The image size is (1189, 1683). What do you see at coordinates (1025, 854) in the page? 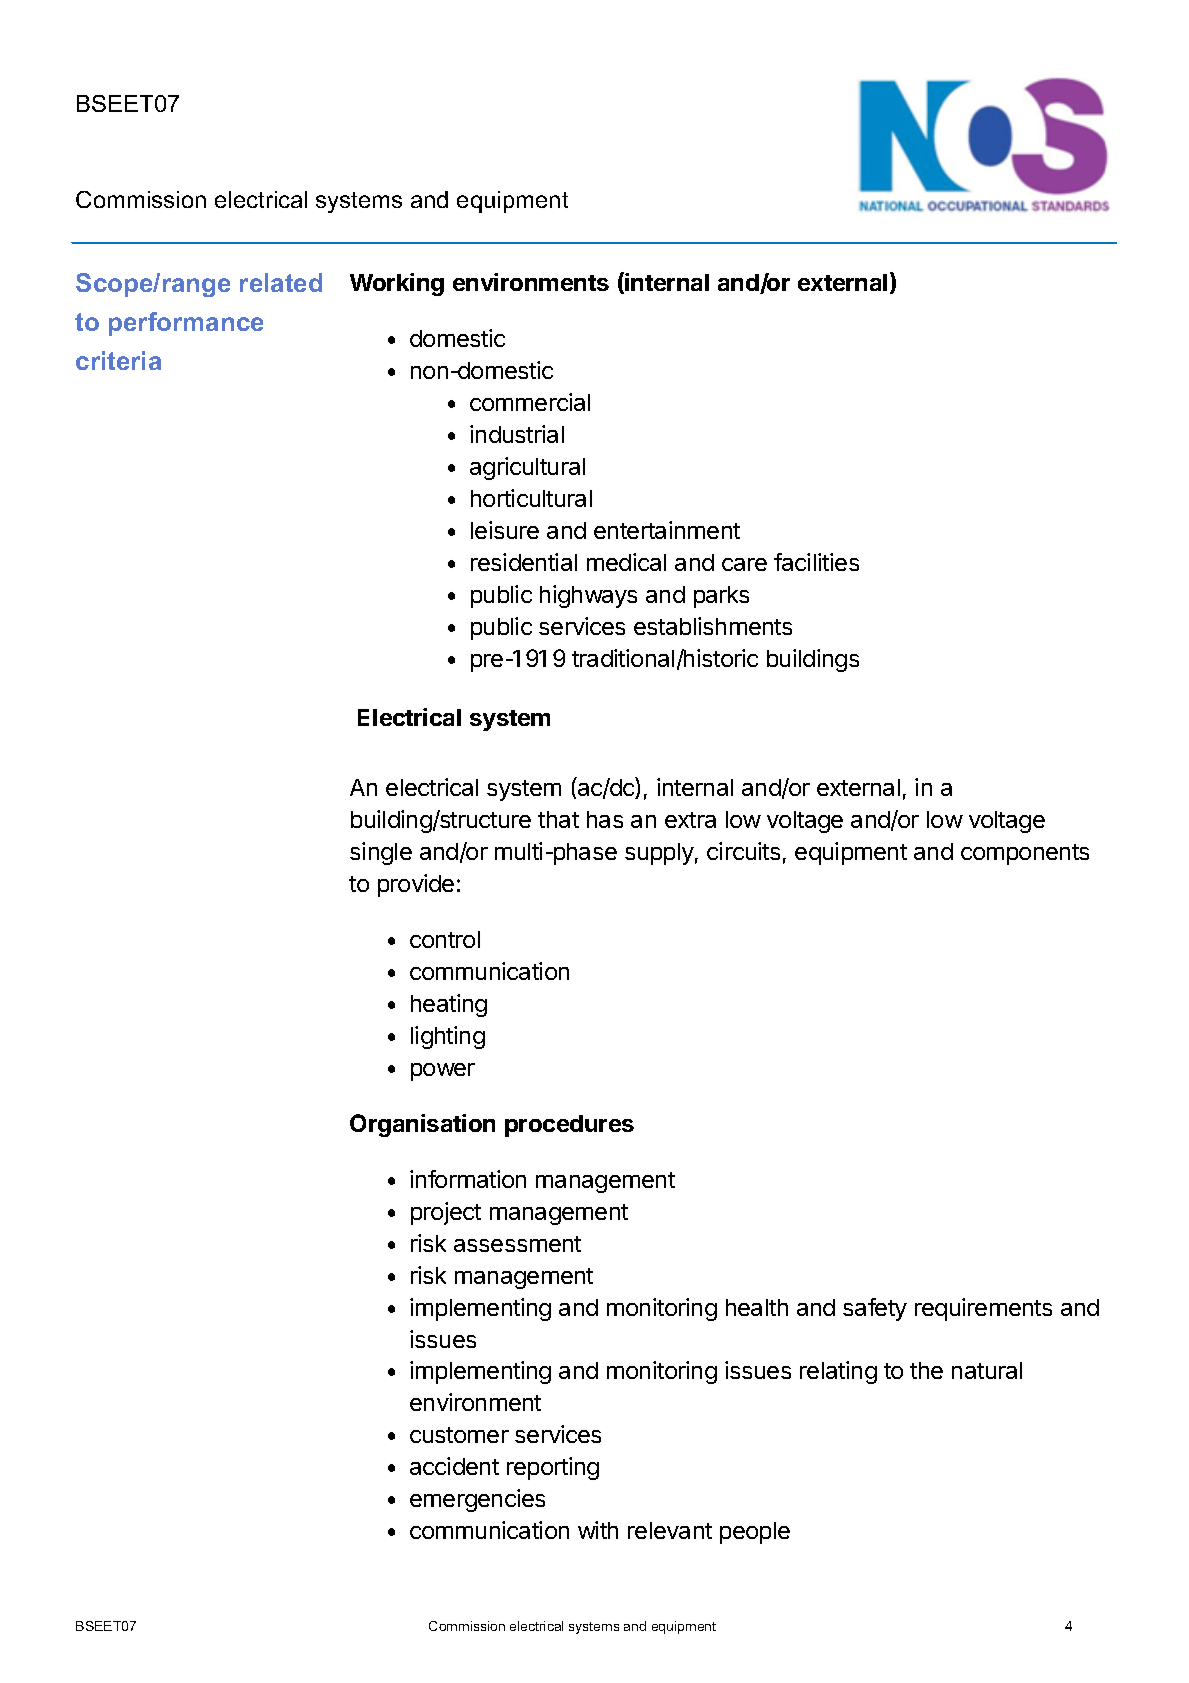
I see `components` at bounding box center [1025, 854].
